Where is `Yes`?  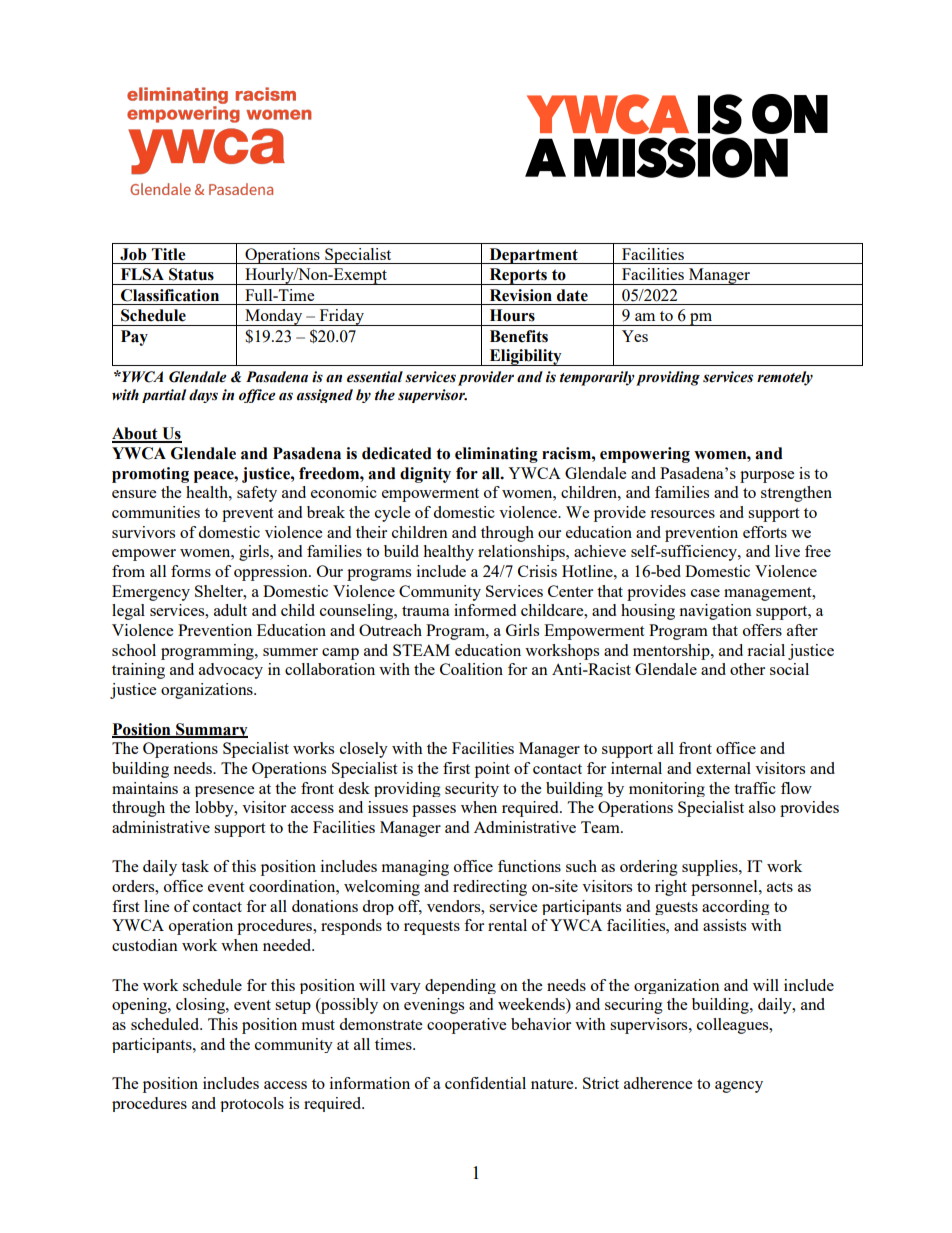
Yes is located at coordinates (635, 336).
